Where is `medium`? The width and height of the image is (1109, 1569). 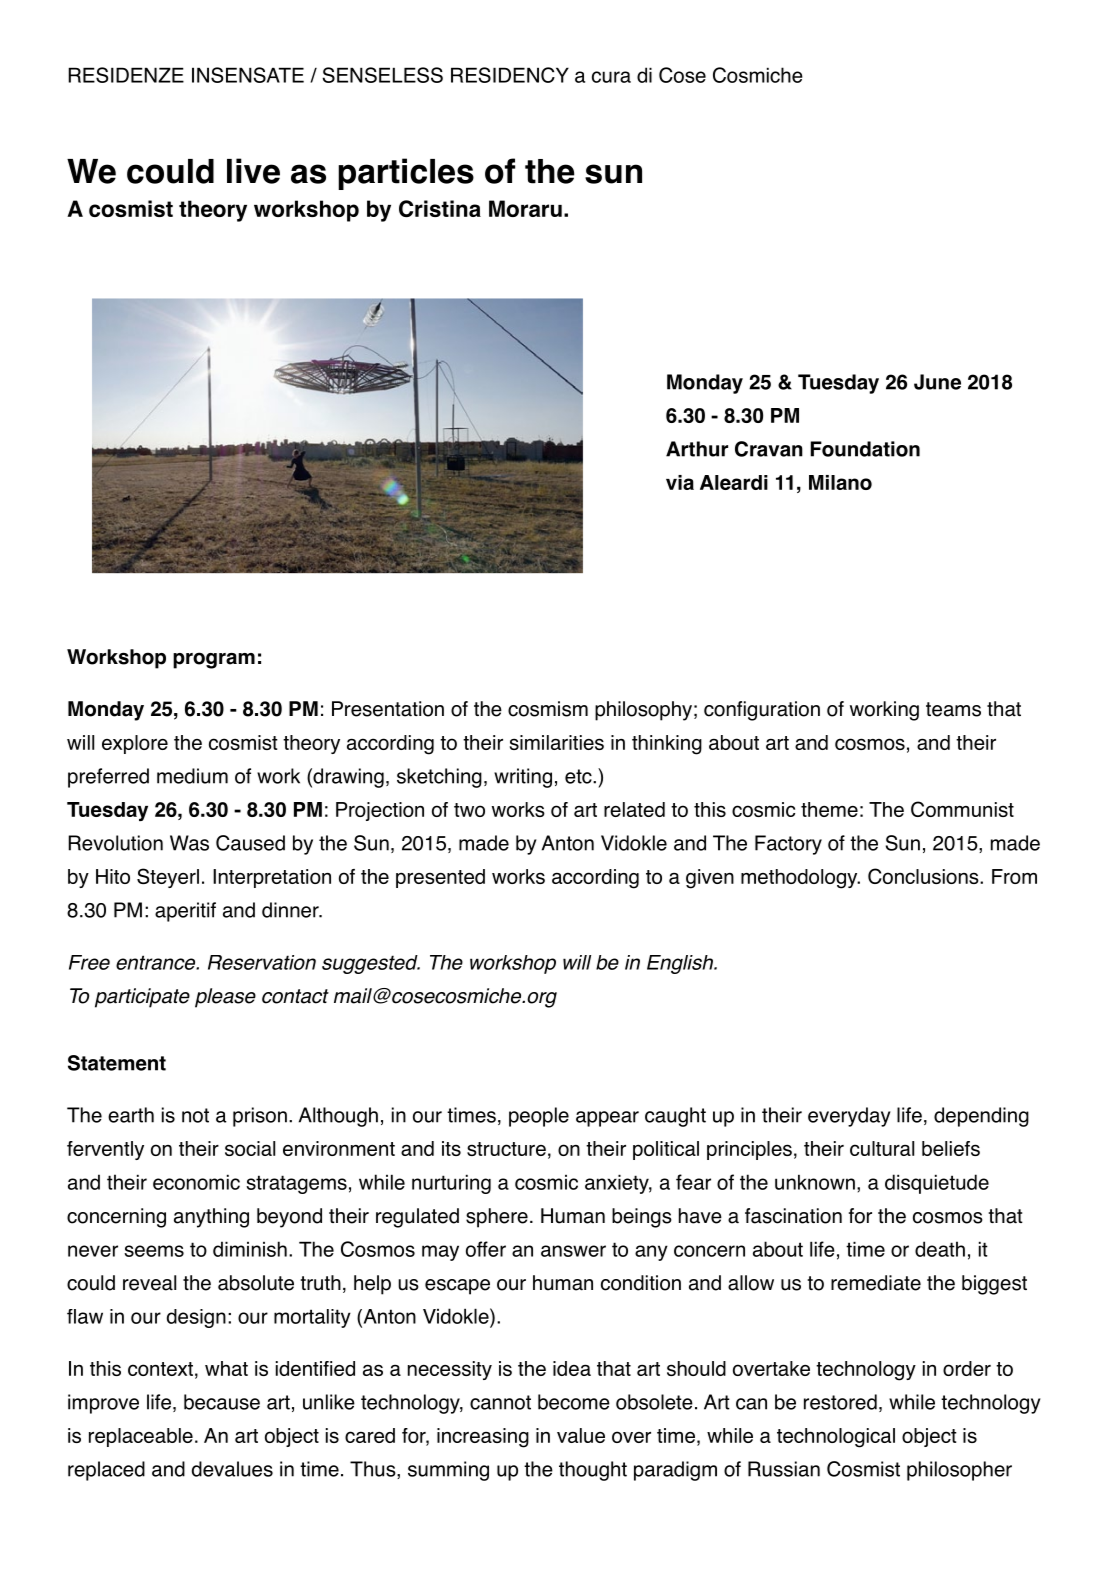 medium is located at coordinates (192, 776).
